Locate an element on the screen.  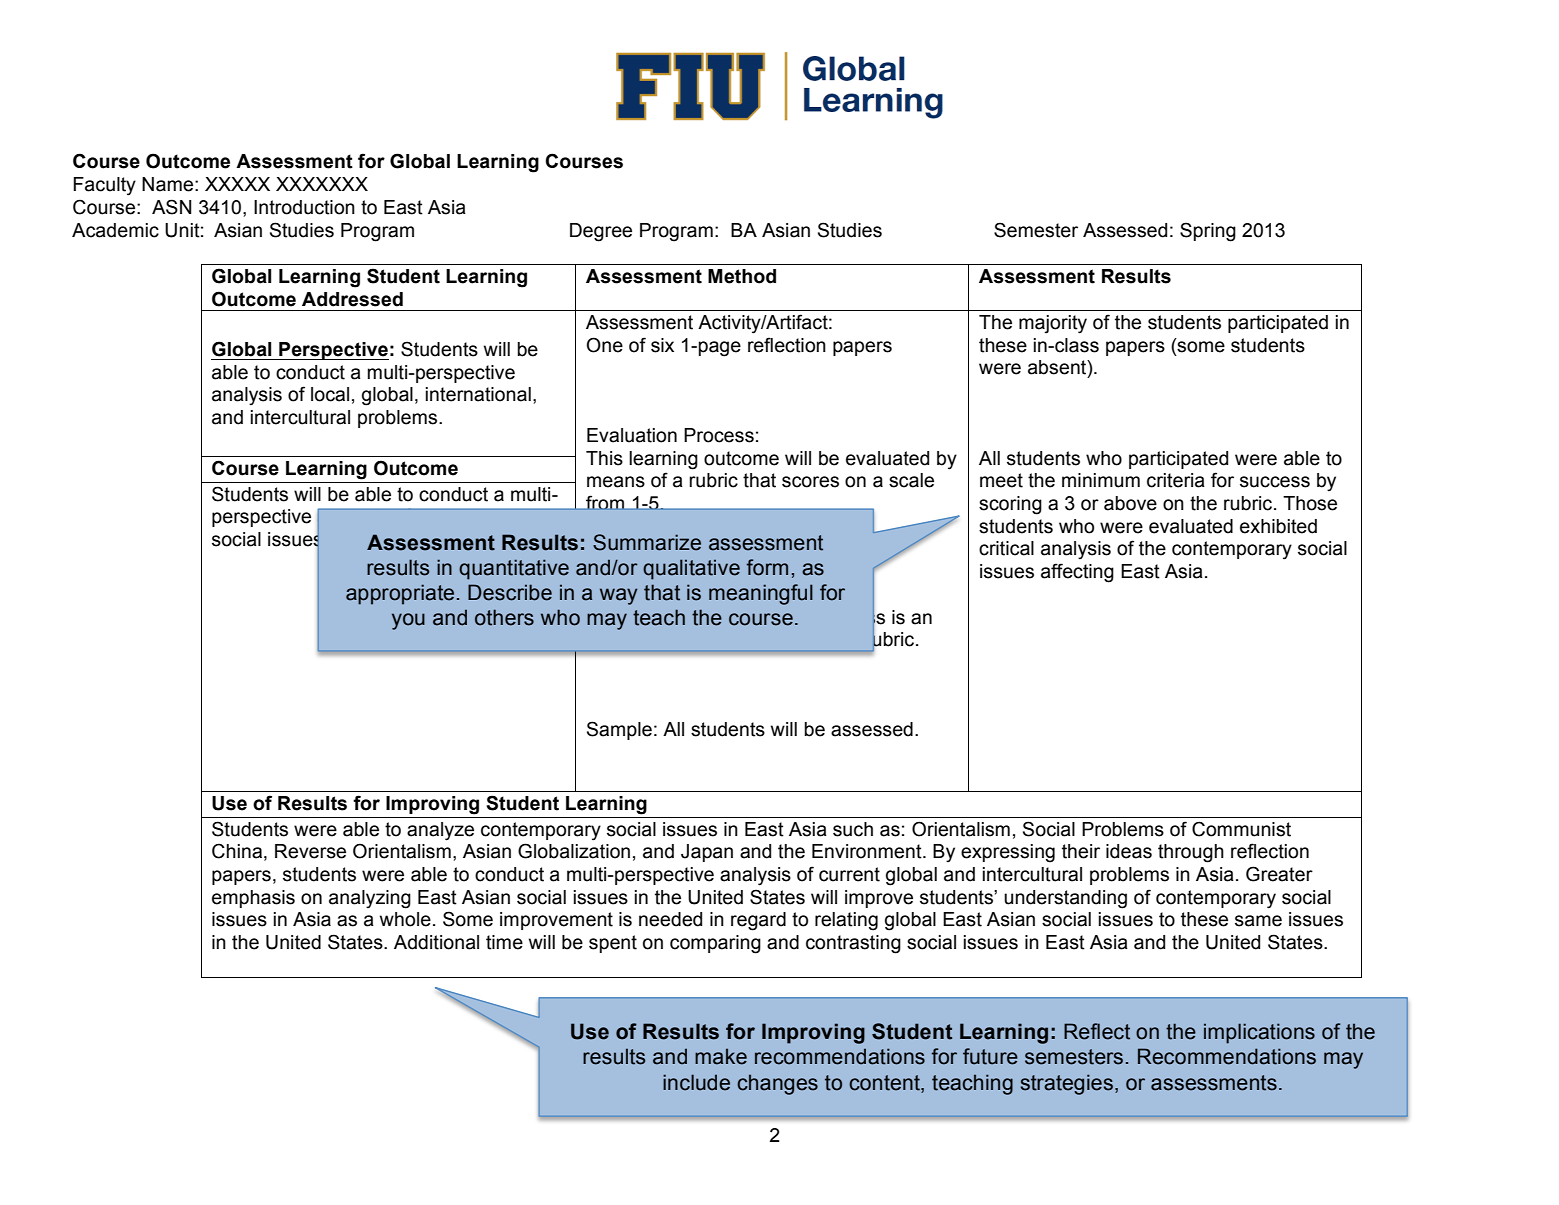
Introduction is located at coordinates (304, 207).
